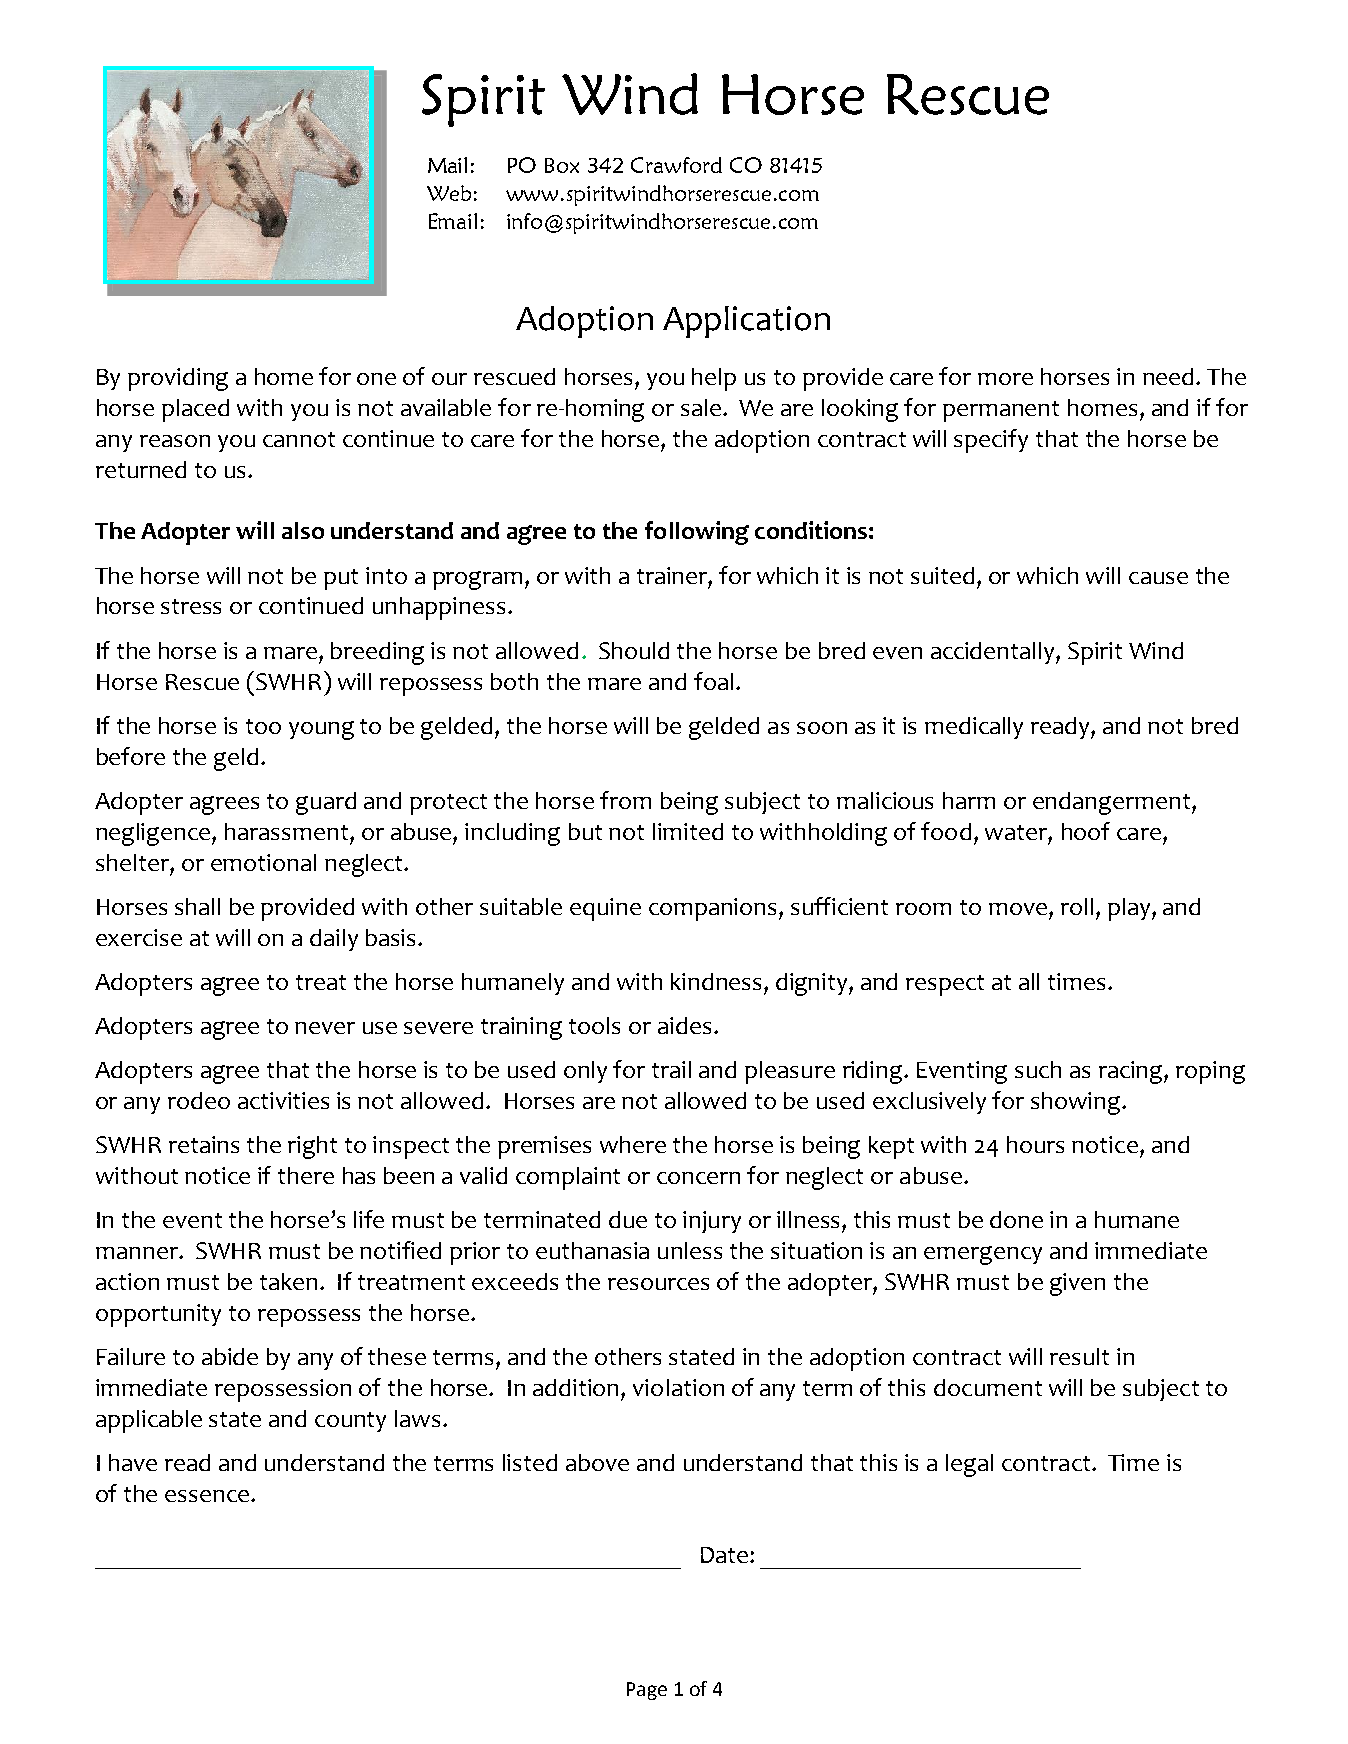 This screenshot has width=1348, height=1744. What do you see at coordinates (974, 728) in the screenshot?
I see `medically` at bounding box center [974, 728].
